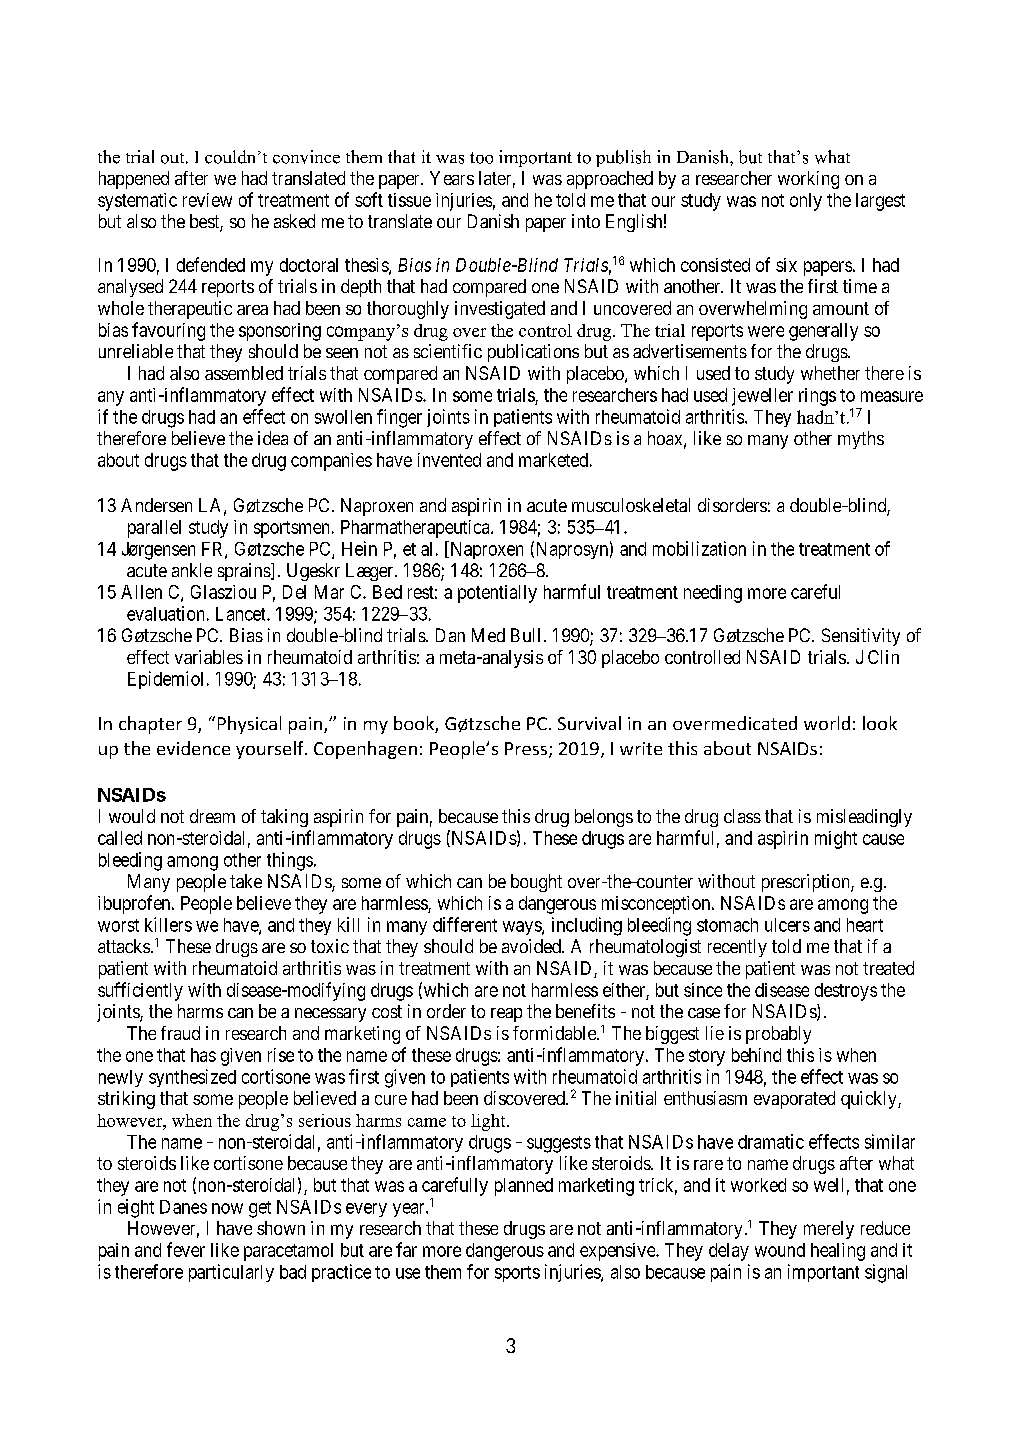 Image resolution: width=1021 pixels, height=1443 pixels. What do you see at coordinates (481, 158) in the page?
I see `too` at bounding box center [481, 158].
